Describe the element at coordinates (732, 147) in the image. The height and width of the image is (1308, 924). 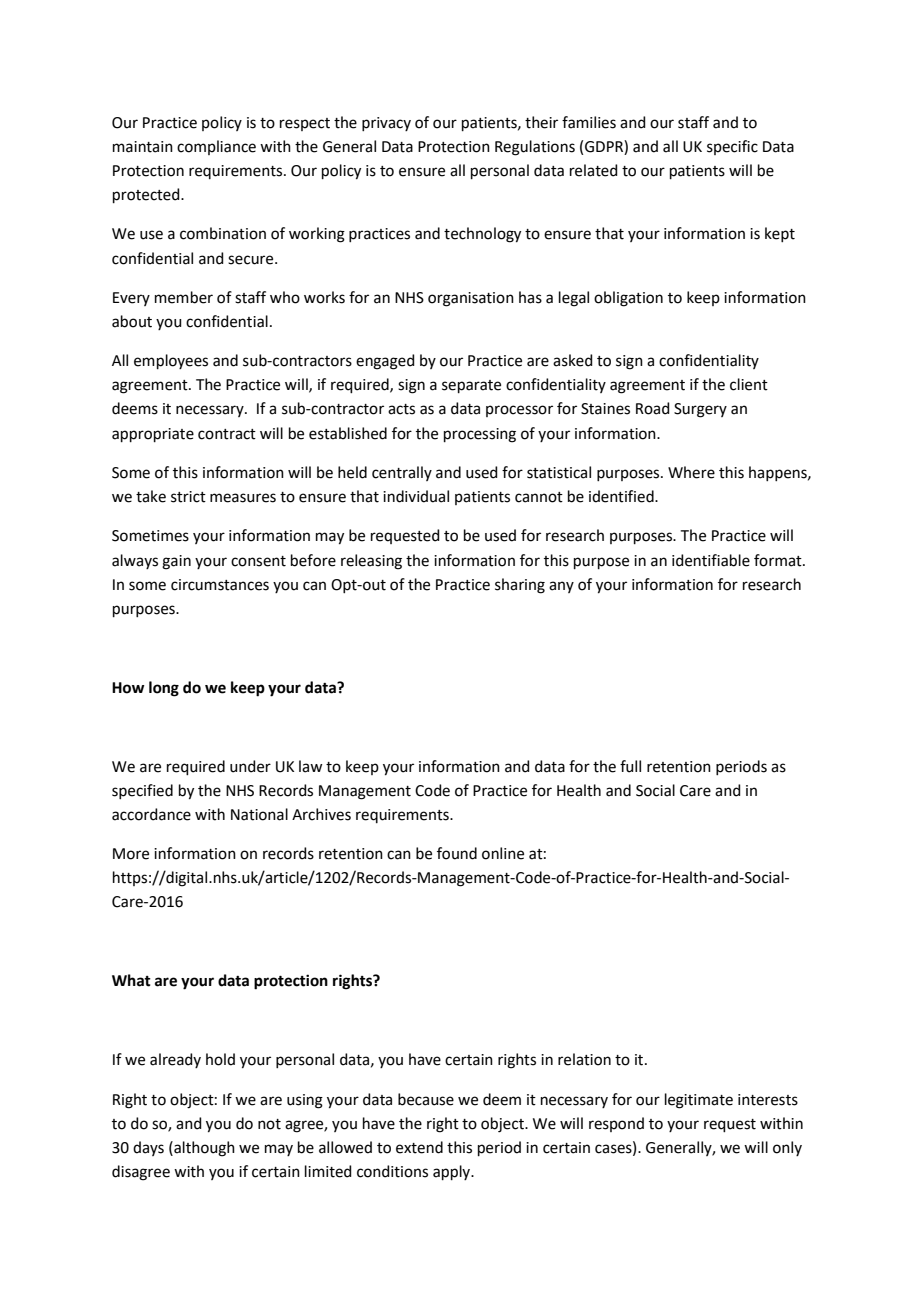
I see `specific` at that location.
